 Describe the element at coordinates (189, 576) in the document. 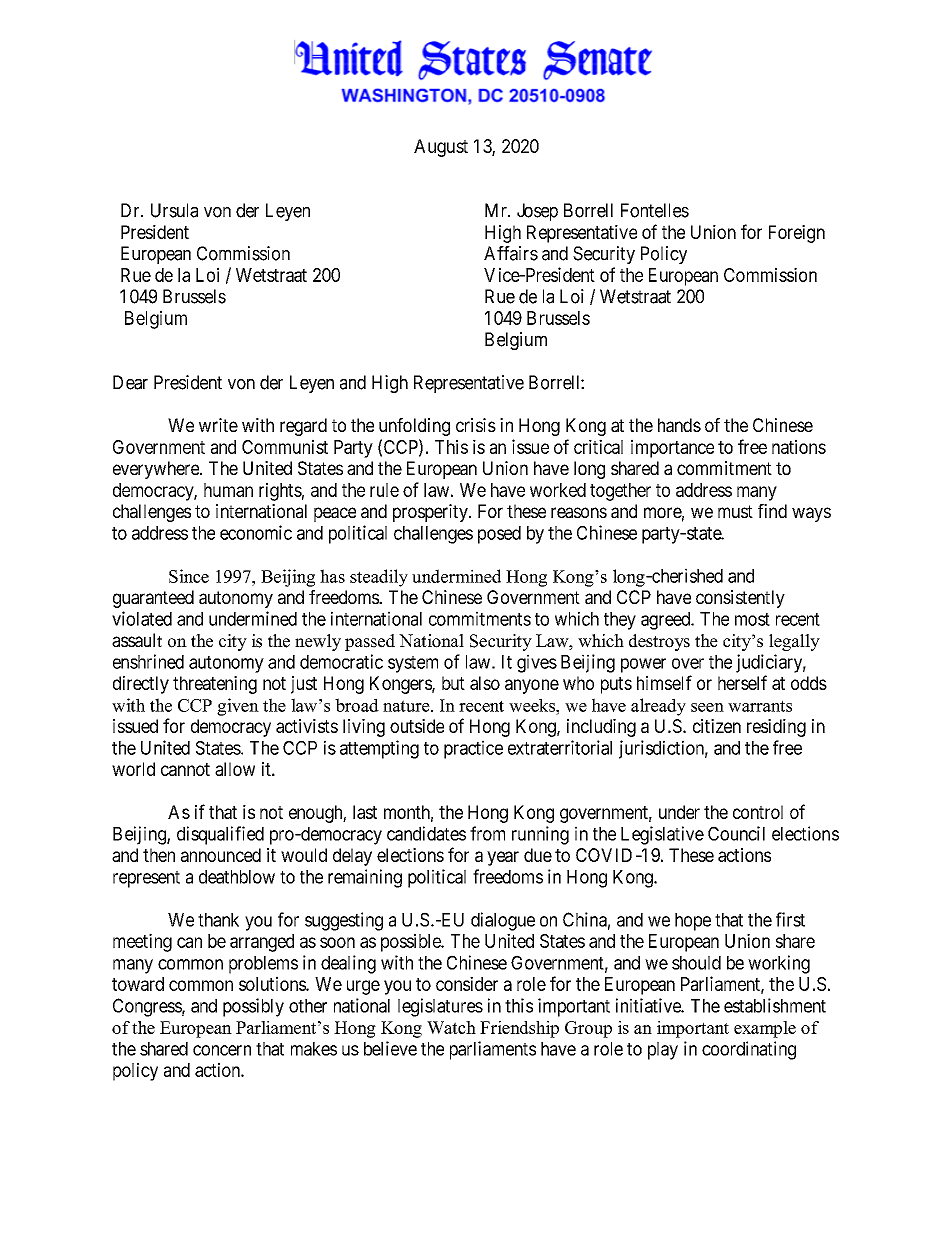

I see `Since` at that location.
